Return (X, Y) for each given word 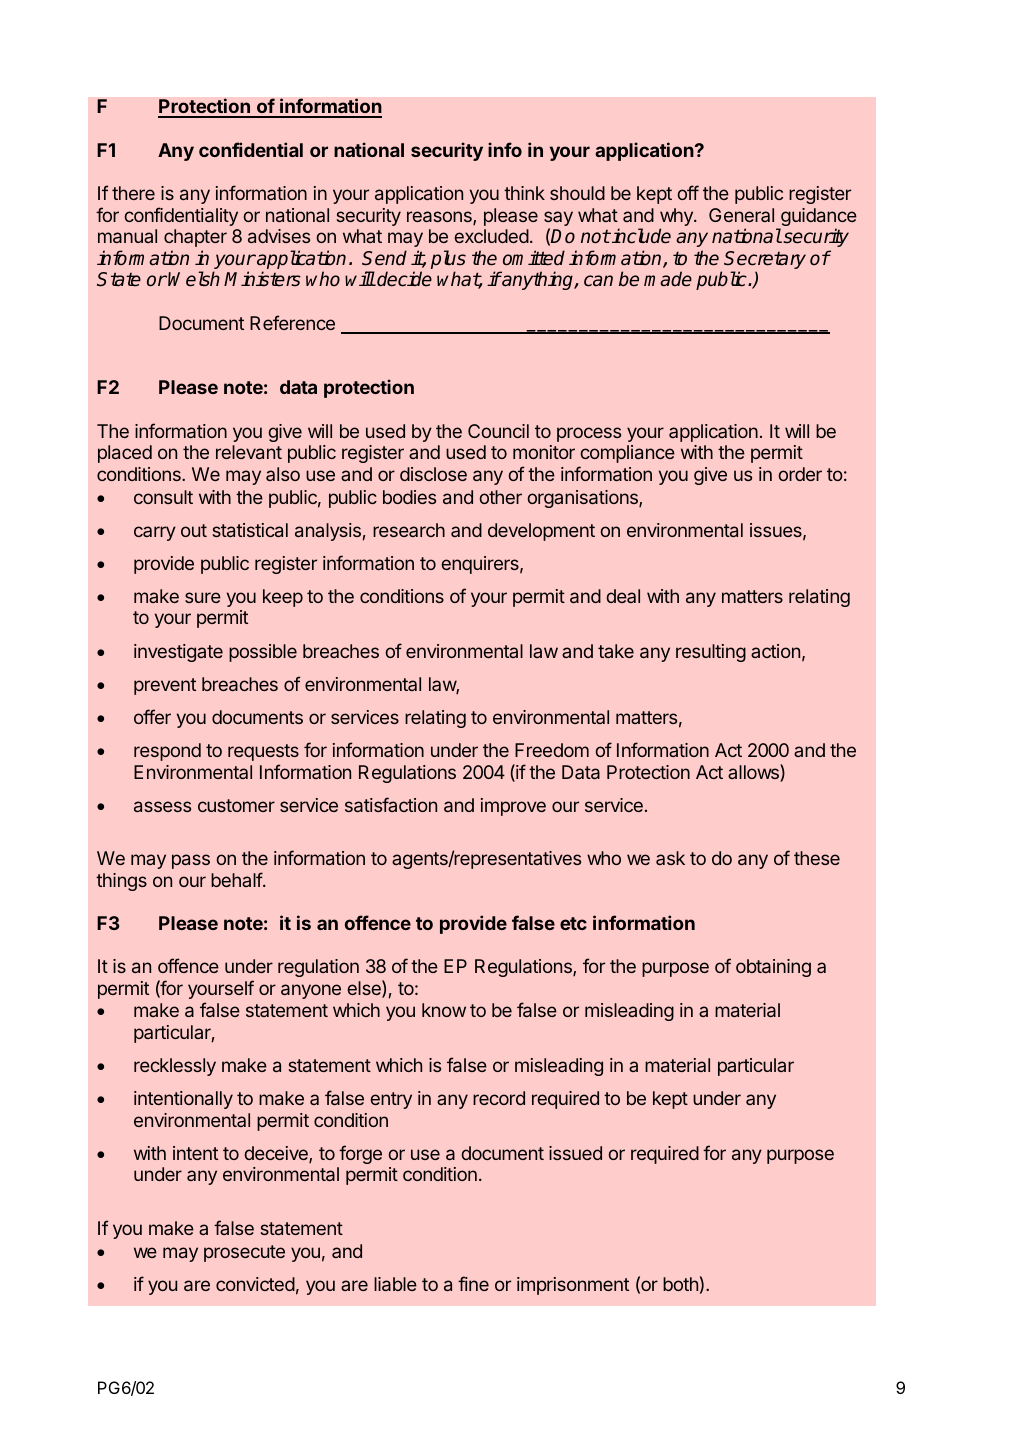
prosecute (244, 1253)
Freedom (552, 750)
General (741, 215)
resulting (711, 653)
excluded (491, 236)
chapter (195, 238)
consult (163, 497)
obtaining (773, 968)
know (444, 1010)
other (500, 497)
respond (167, 752)
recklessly (175, 1067)
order (800, 474)
